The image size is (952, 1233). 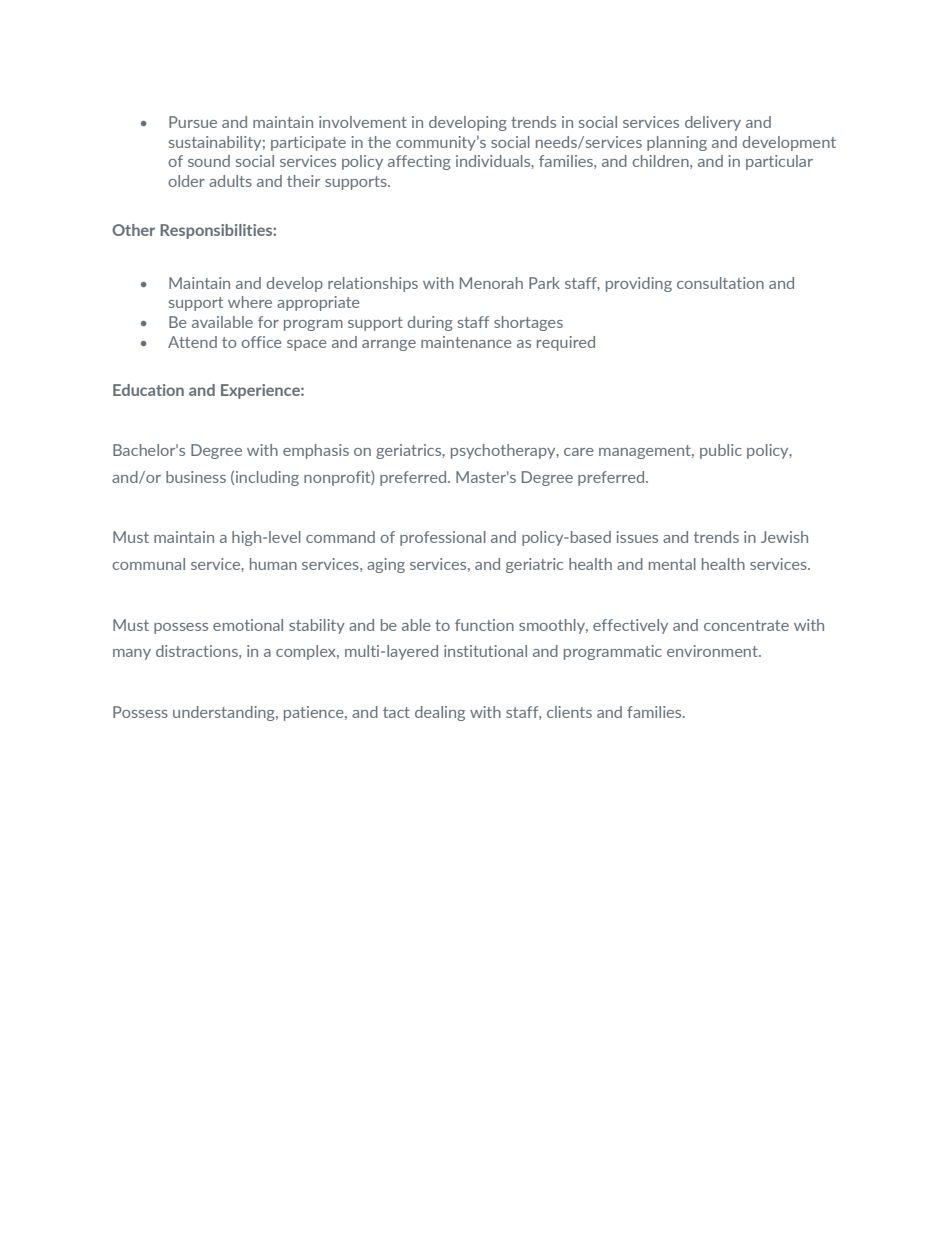 What do you see at coordinates (148, 390) in the screenshot?
I see `Education` at bounding box center [148, 390].
